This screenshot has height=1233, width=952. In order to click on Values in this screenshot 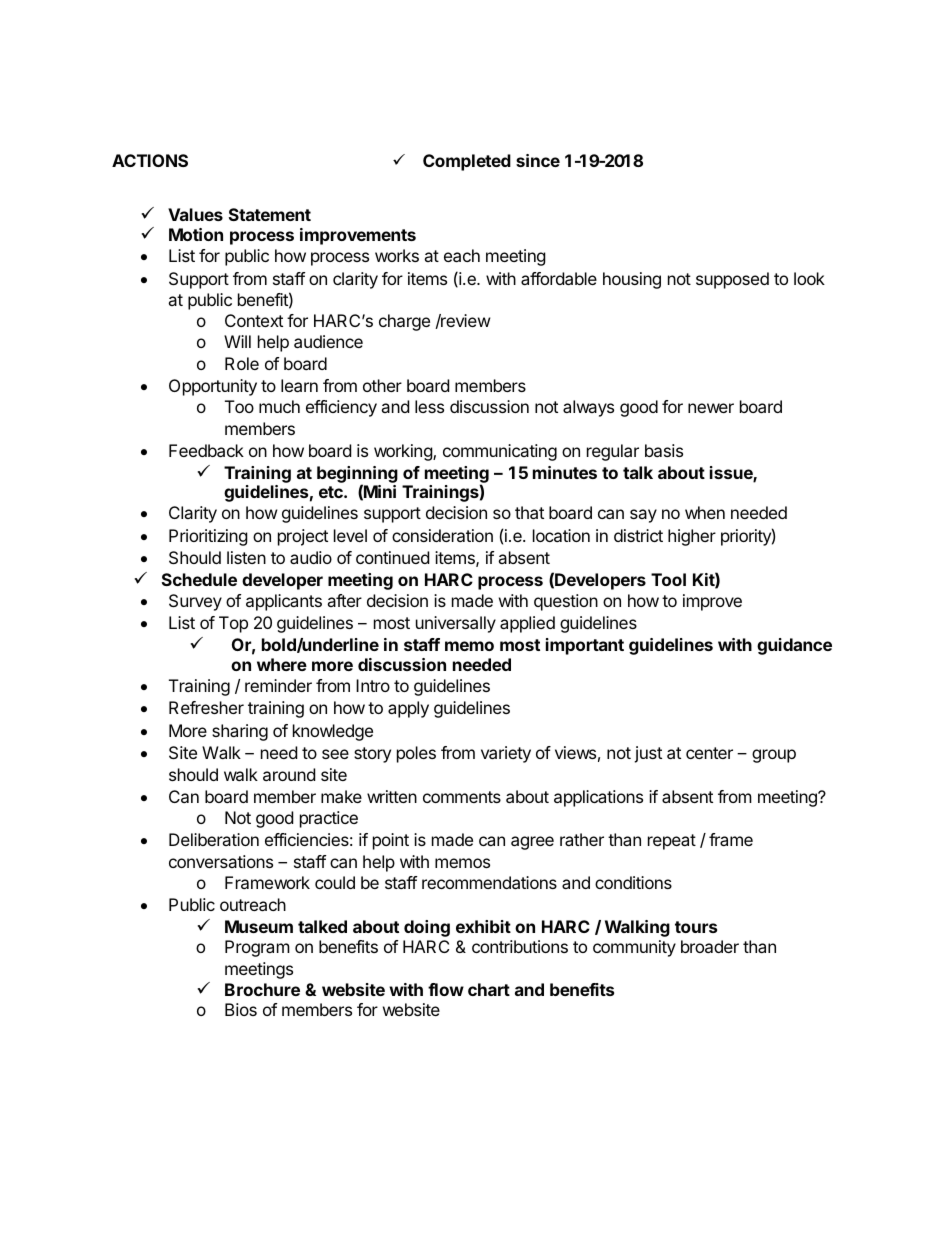, I will do `click(195, 214)`.
